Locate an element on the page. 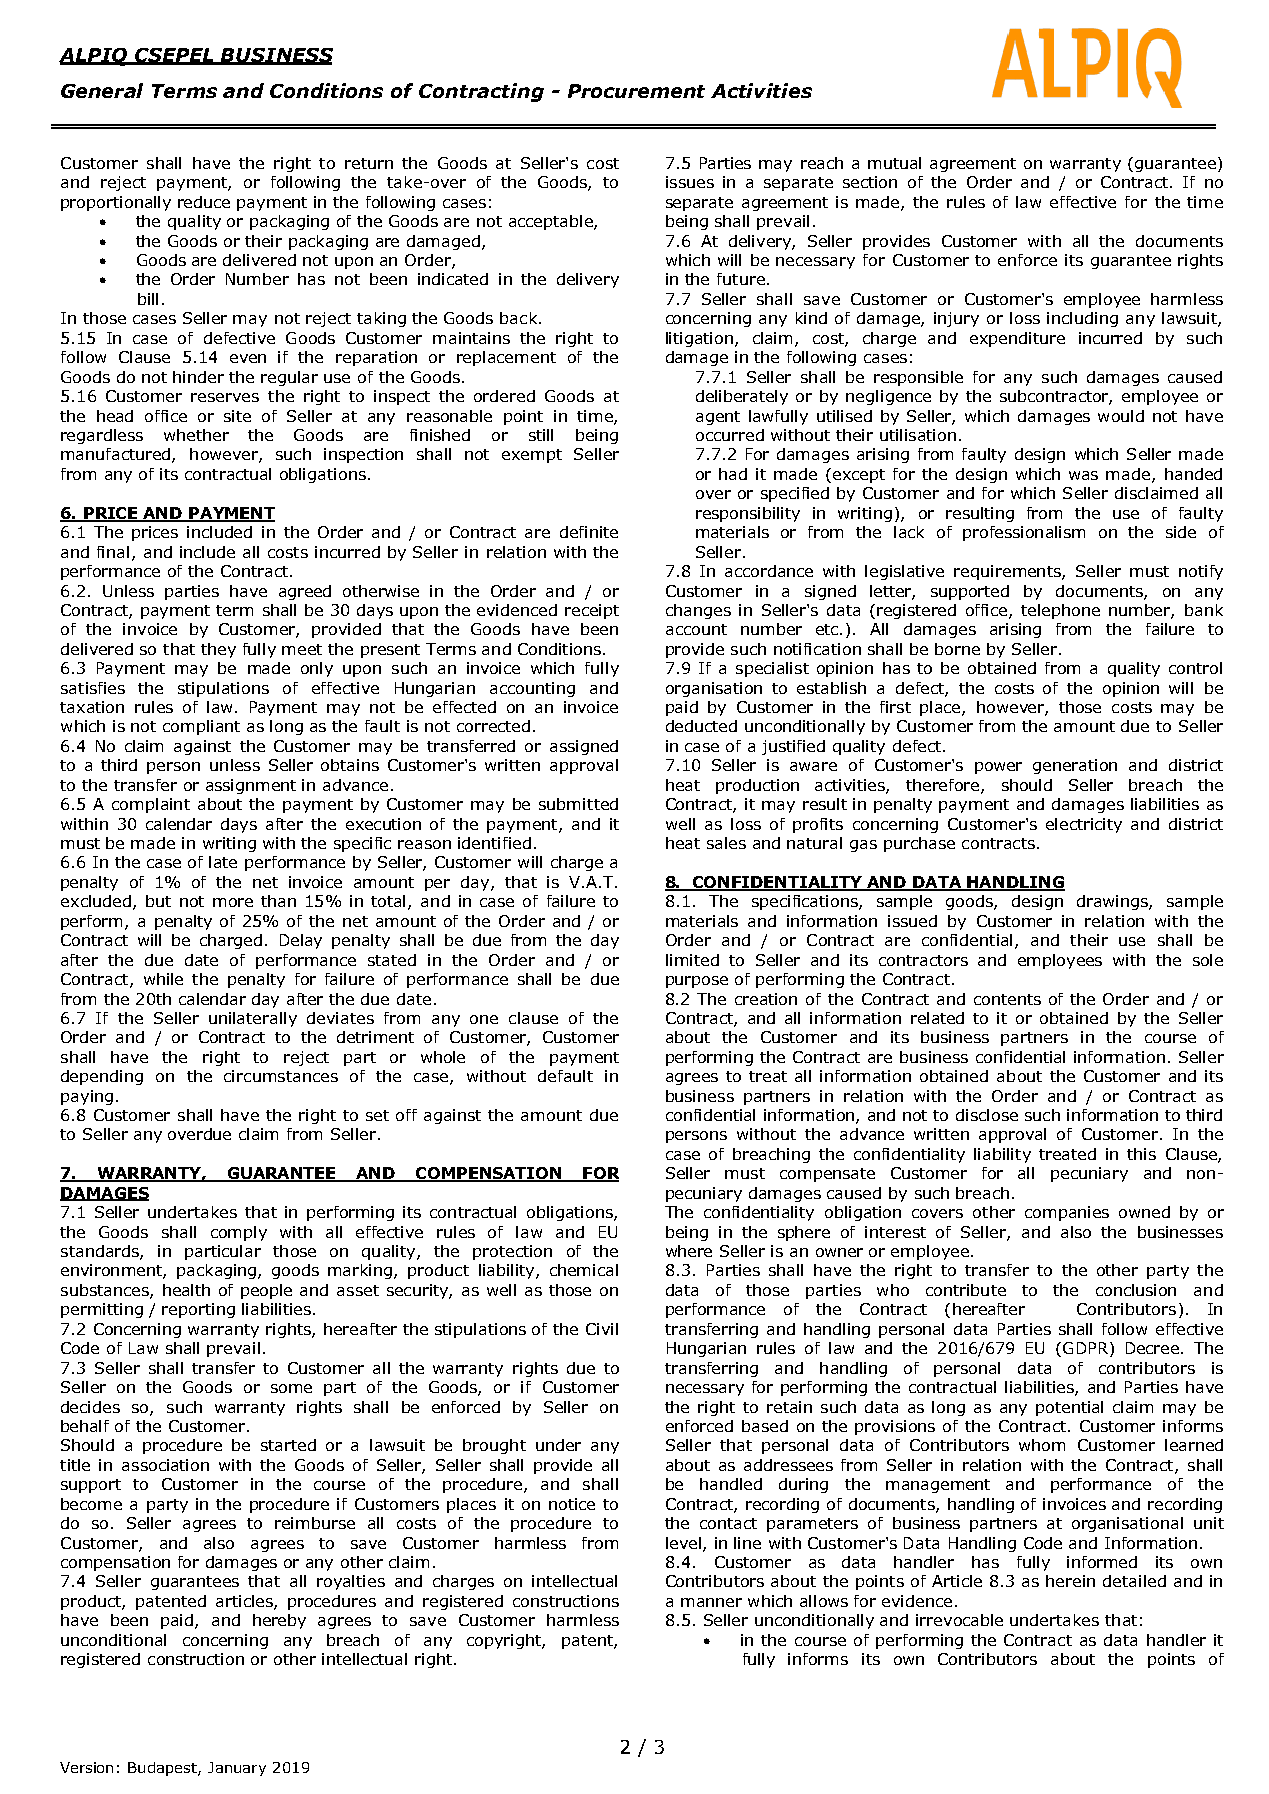 Image resolution: width=1269 pixels, height=1794 pixels. mutual is located at coordinates (894, 163).
